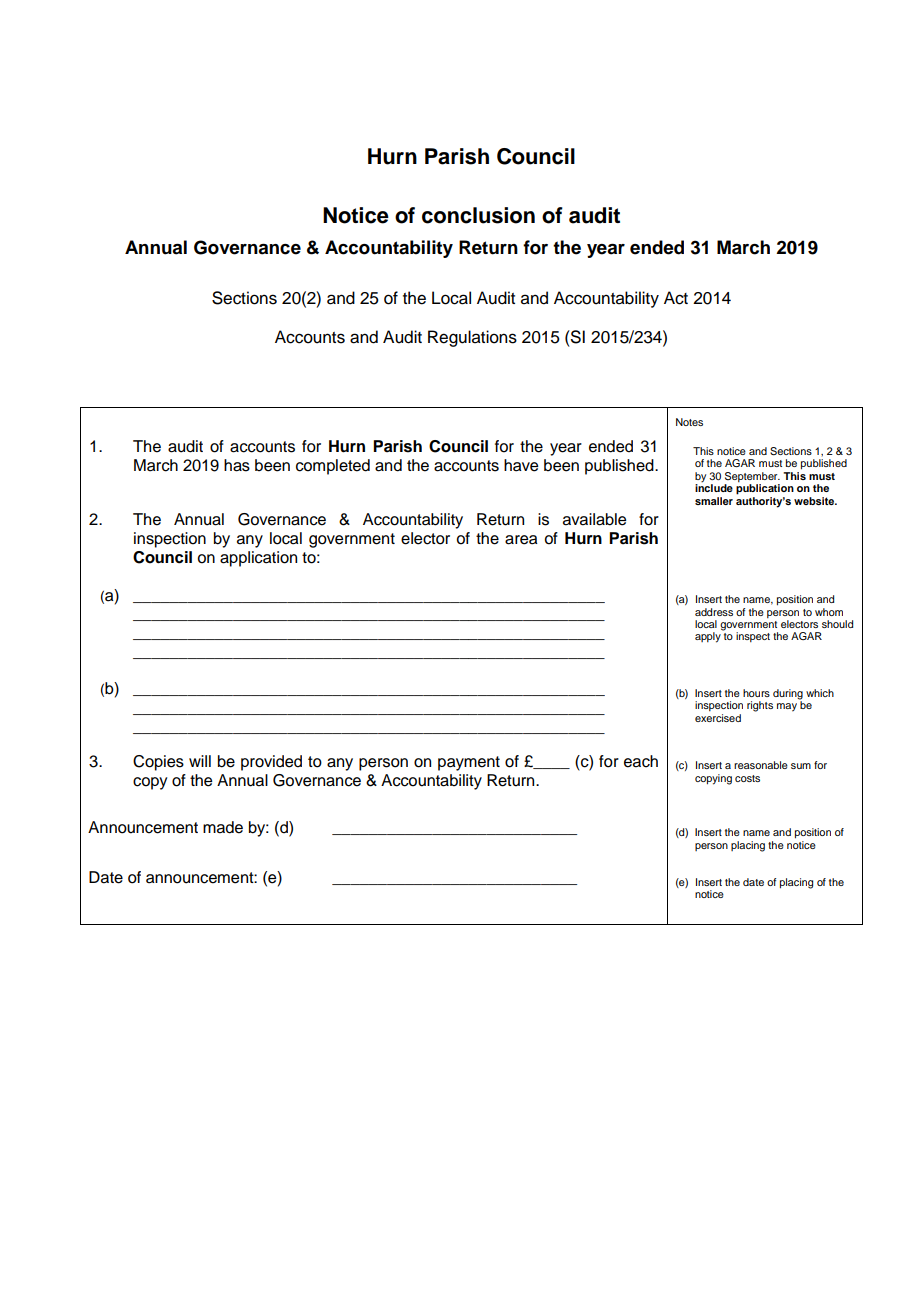 This image has width=924, height=1308. I want to click on have, so click(521, 465).
